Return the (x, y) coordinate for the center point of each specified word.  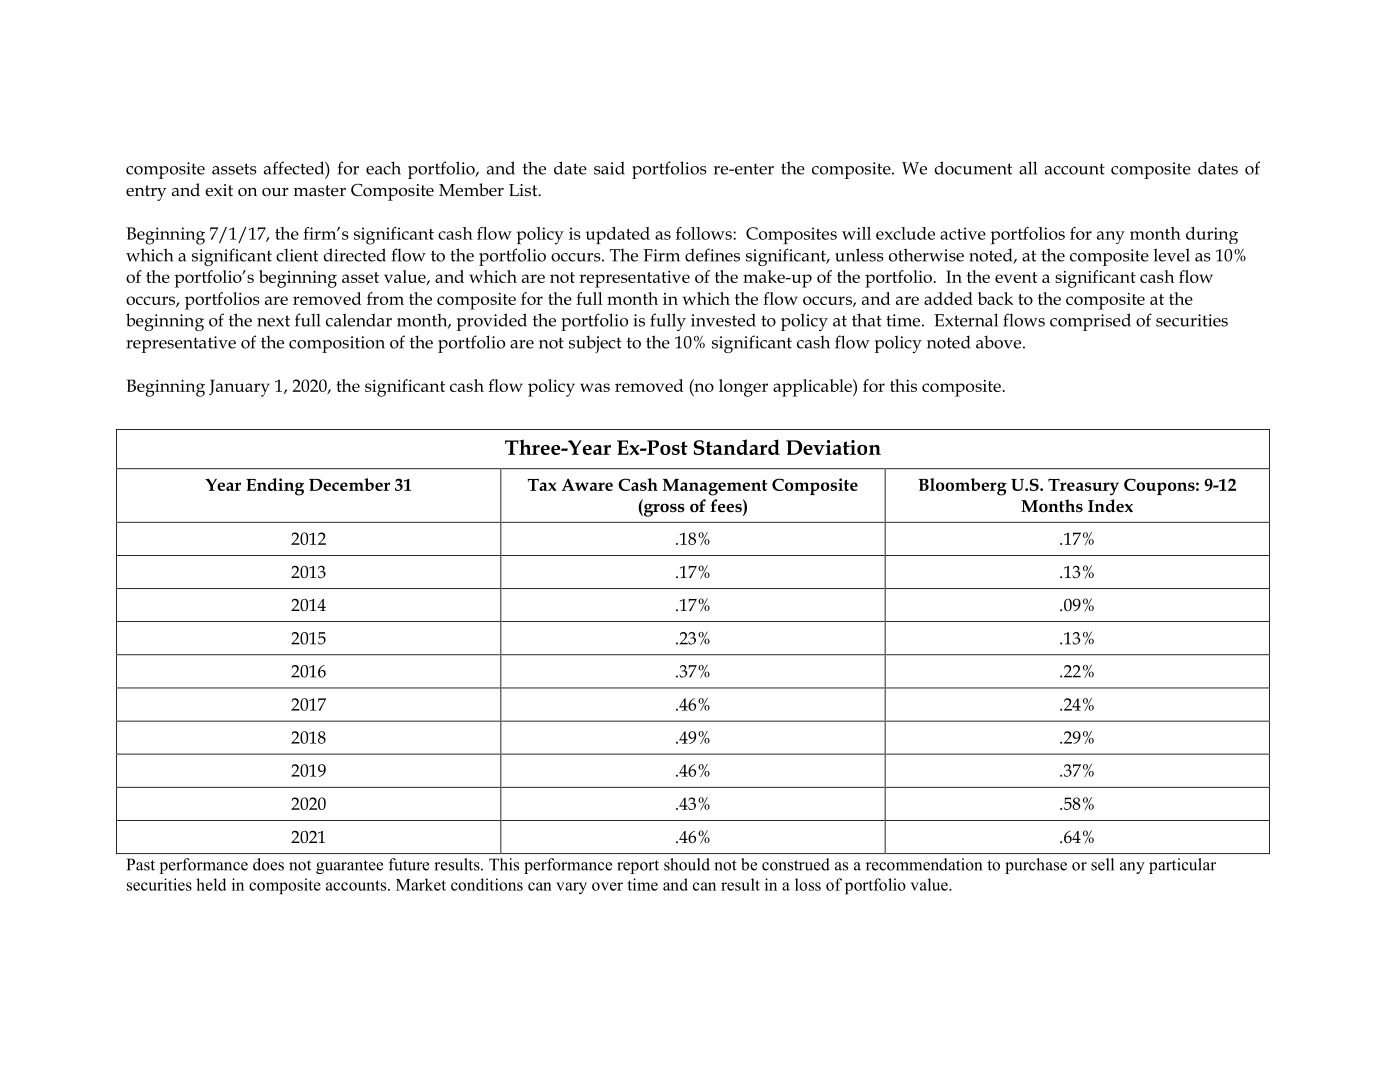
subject (595, 344)
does (268, 864)
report (638, 867)
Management (715, 487)
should (687, 864)
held (211, 884)
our (275, 192)
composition (337, 344)
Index (1110, 506)
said (609, 168)
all (1028, 168)
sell (1102, 864)
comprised (1090, 322)
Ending (275, 487)
